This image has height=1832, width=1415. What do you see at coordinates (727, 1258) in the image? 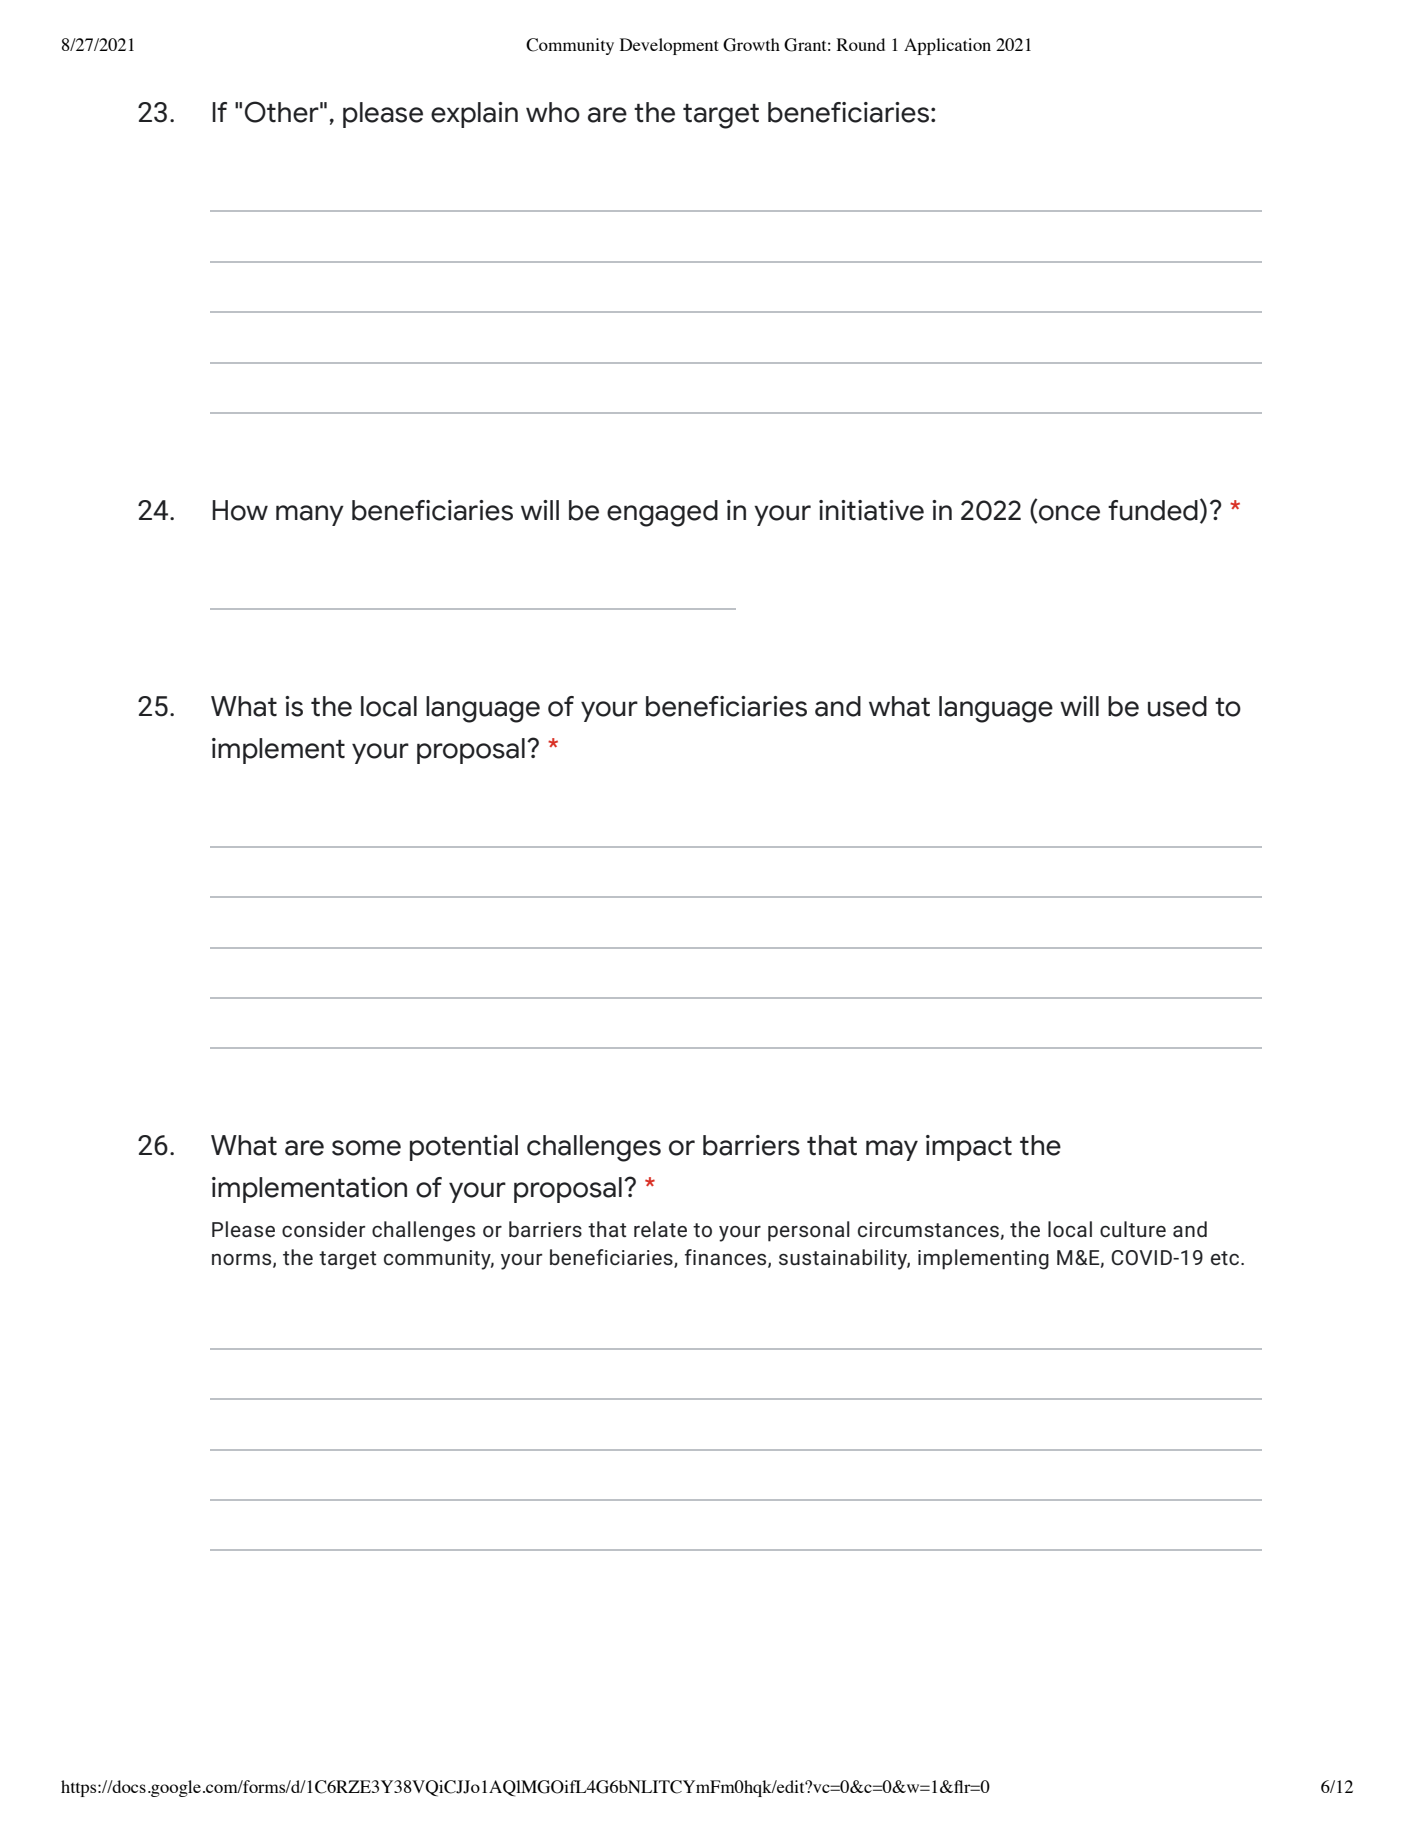
I see `finances` at bounding box center [727, 1258].
